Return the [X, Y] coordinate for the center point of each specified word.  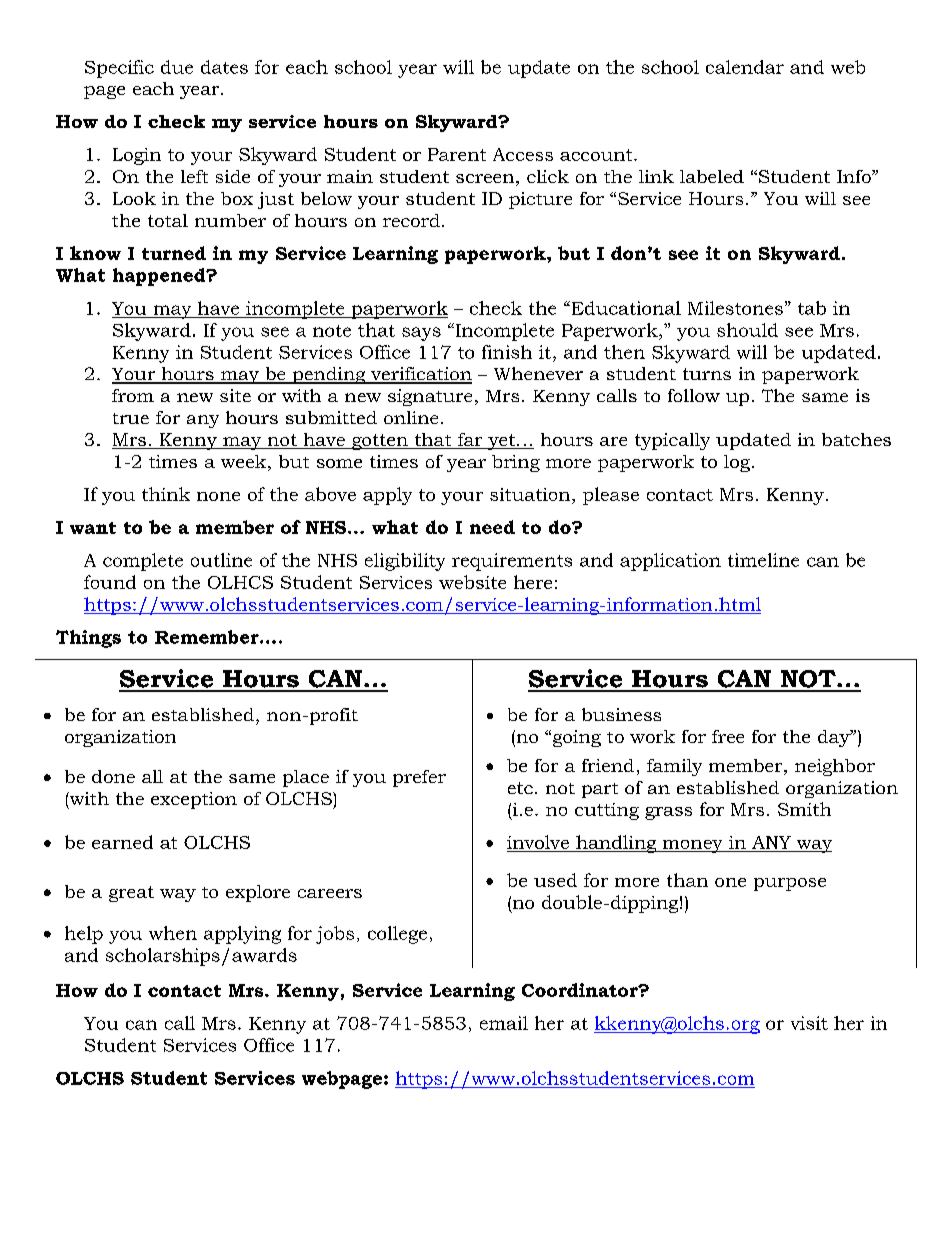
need [492, 527]
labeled [712, 176]
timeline [763, 560]
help [84, 935]
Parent [457, 154]
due [177, 67]
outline [221, 560]
